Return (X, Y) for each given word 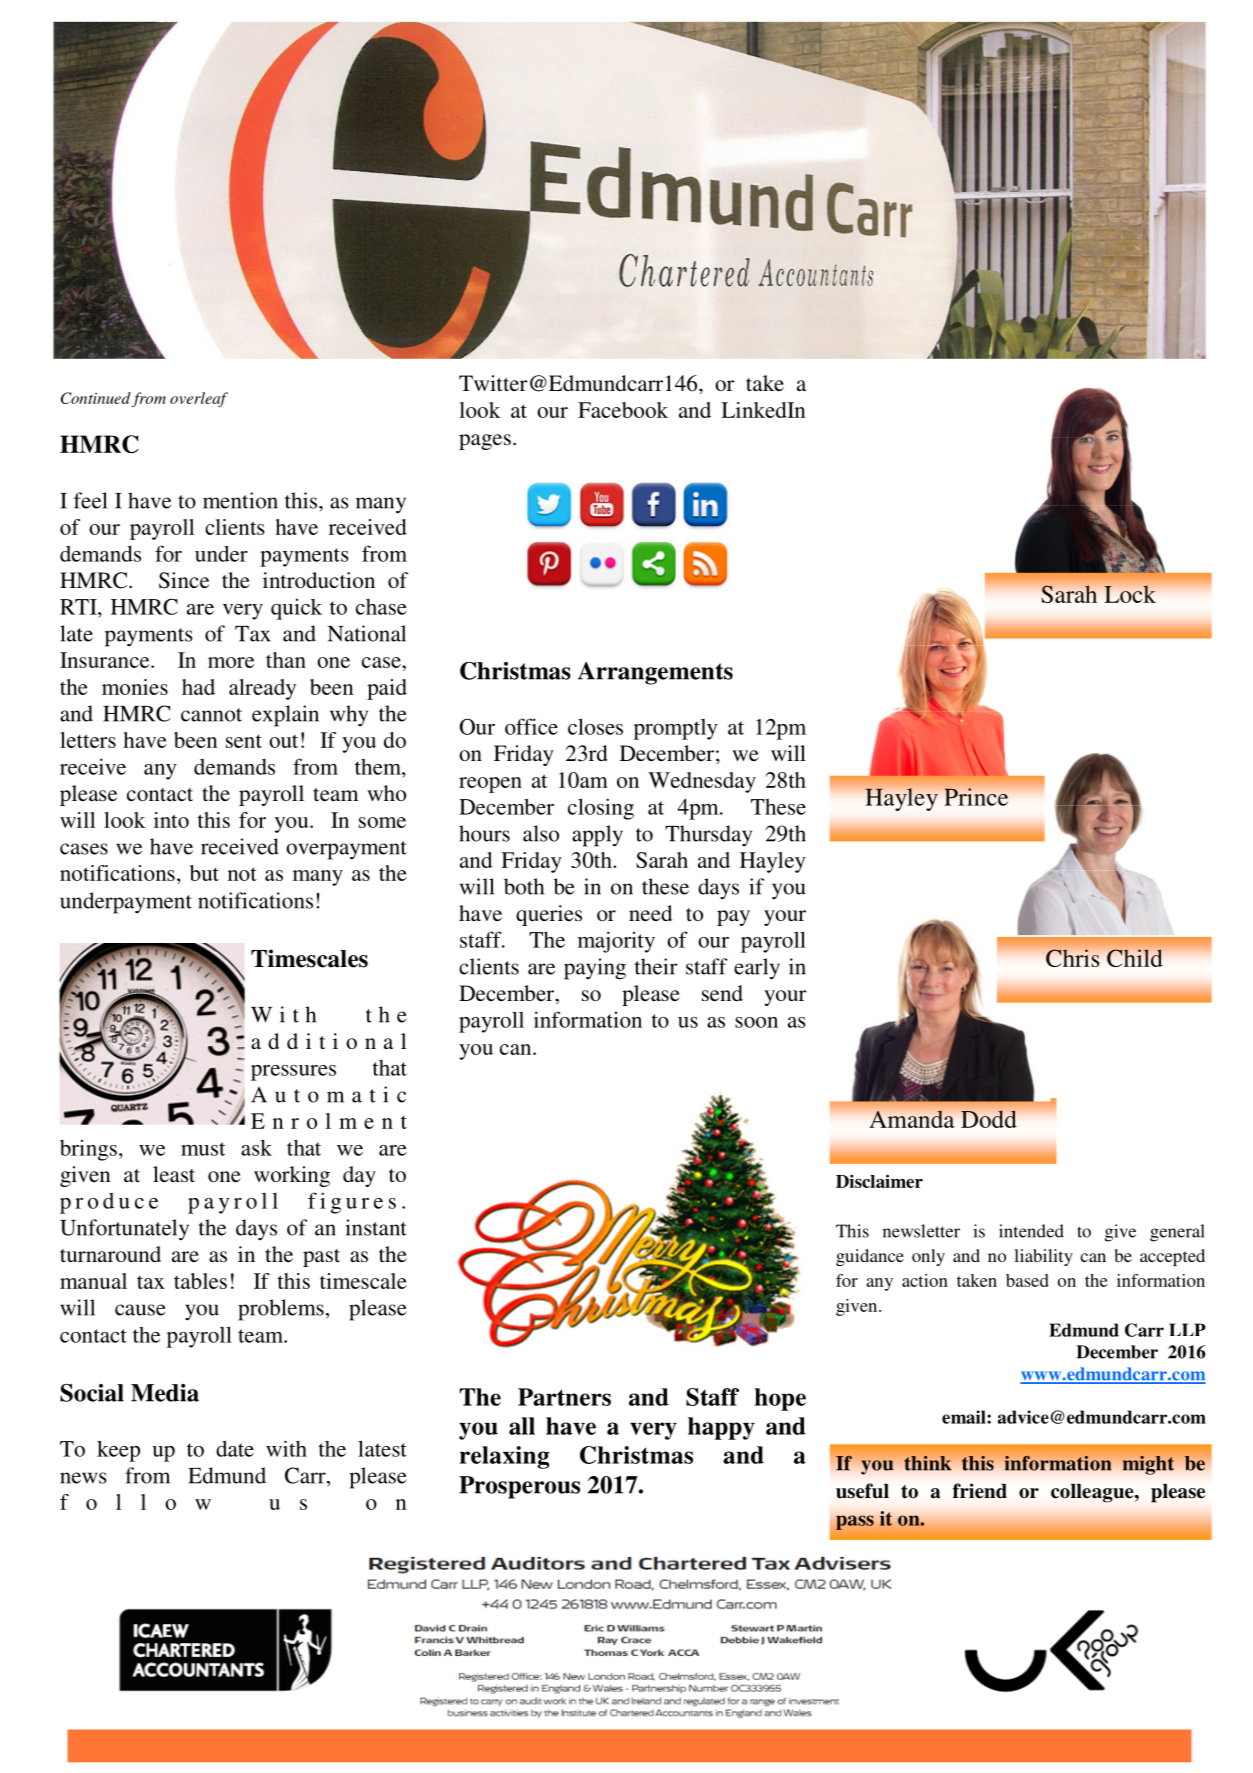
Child (1135, 958)
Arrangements (655, 673)
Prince (976, 797)
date (235, 1448)
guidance (870, 1257)
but (204, 873)
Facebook (623, 410)
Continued (96, 398)
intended (1031, 1231)
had (198, 687)
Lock (1130, 594)
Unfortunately (124, 1230)
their (656, 966)
